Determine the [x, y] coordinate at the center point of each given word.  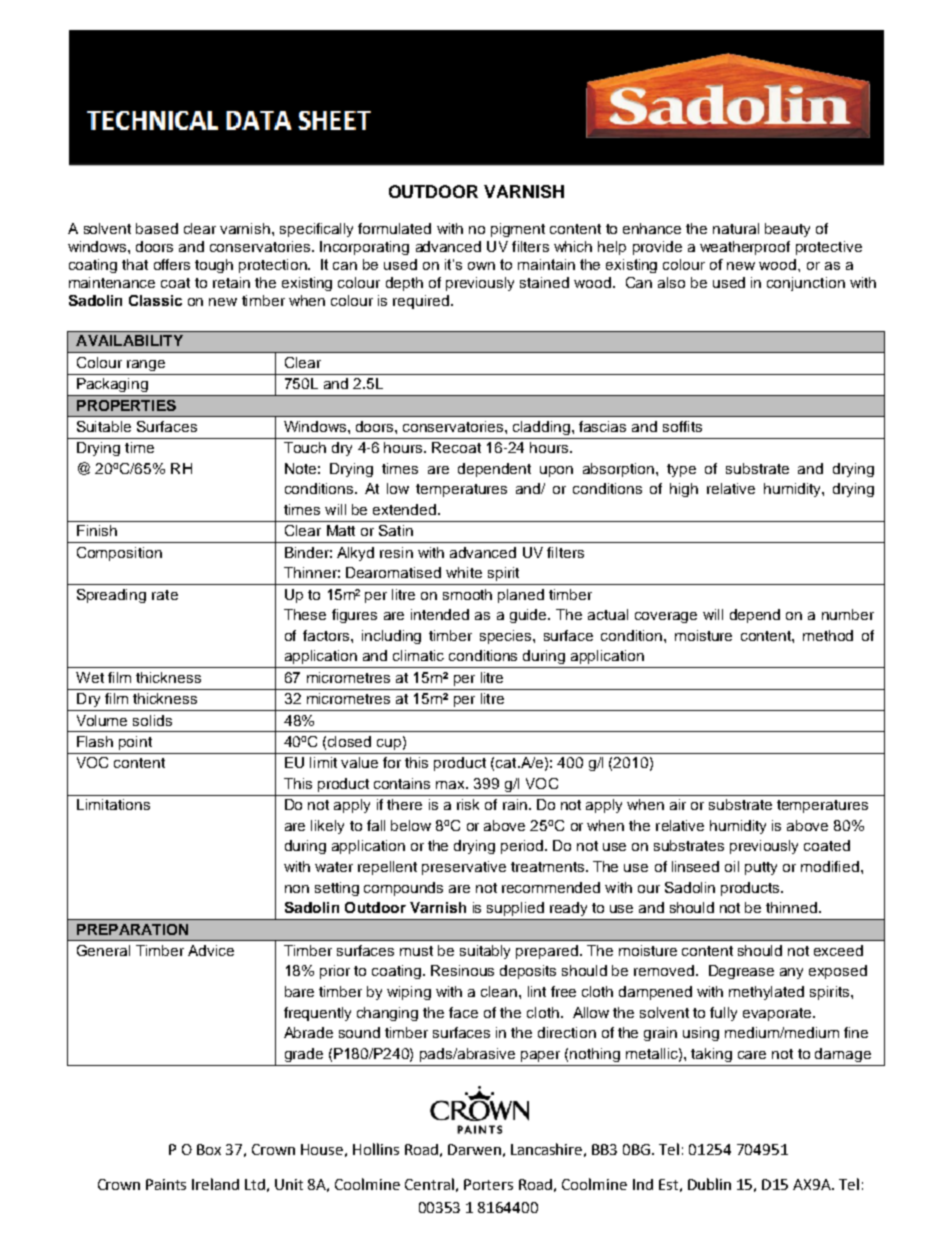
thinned [793, 907]
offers [172, 264]
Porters [488, 1184]
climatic [418, 655]
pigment [518, 230]
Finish [97, 530]
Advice [211, 950]
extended [406, 509]
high [684, 490]
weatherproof [745, 248]
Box [209, 1149]
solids [152, 720]
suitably [485, 952]
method [828, 635]
